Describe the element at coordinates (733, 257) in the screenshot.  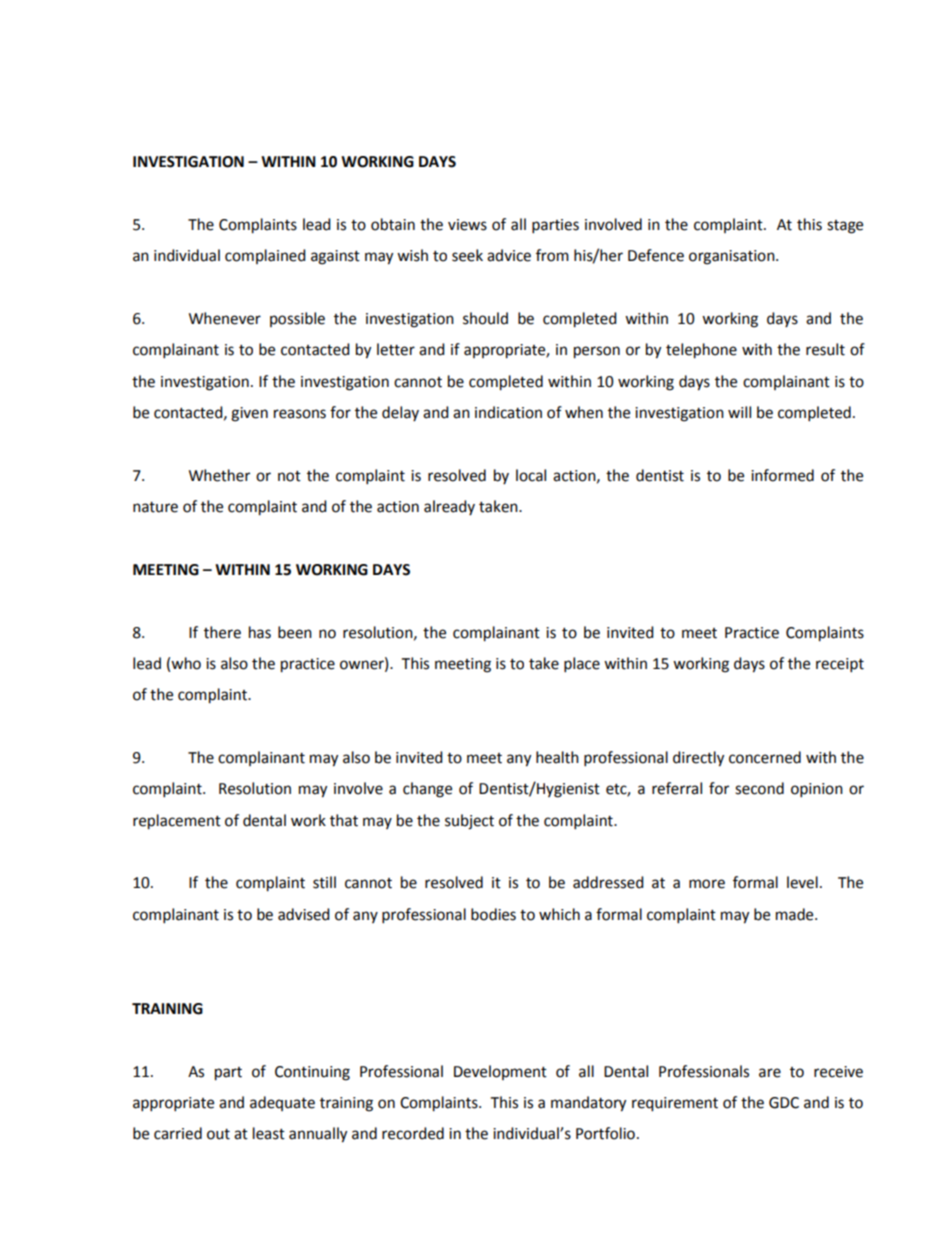
I see `organisation` at that location.
